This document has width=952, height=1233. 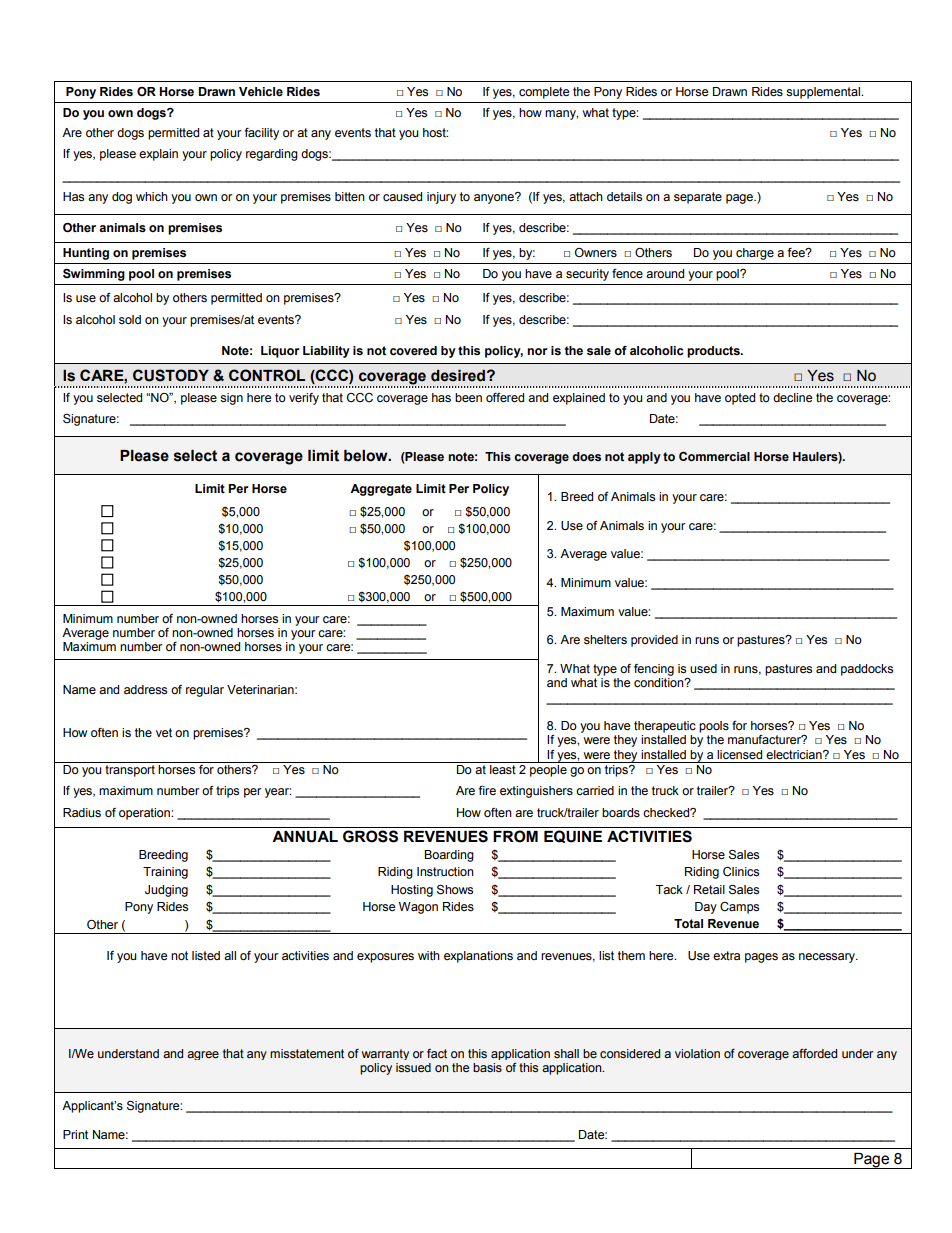 I want to click on facility, so click(x=261, y=134).
